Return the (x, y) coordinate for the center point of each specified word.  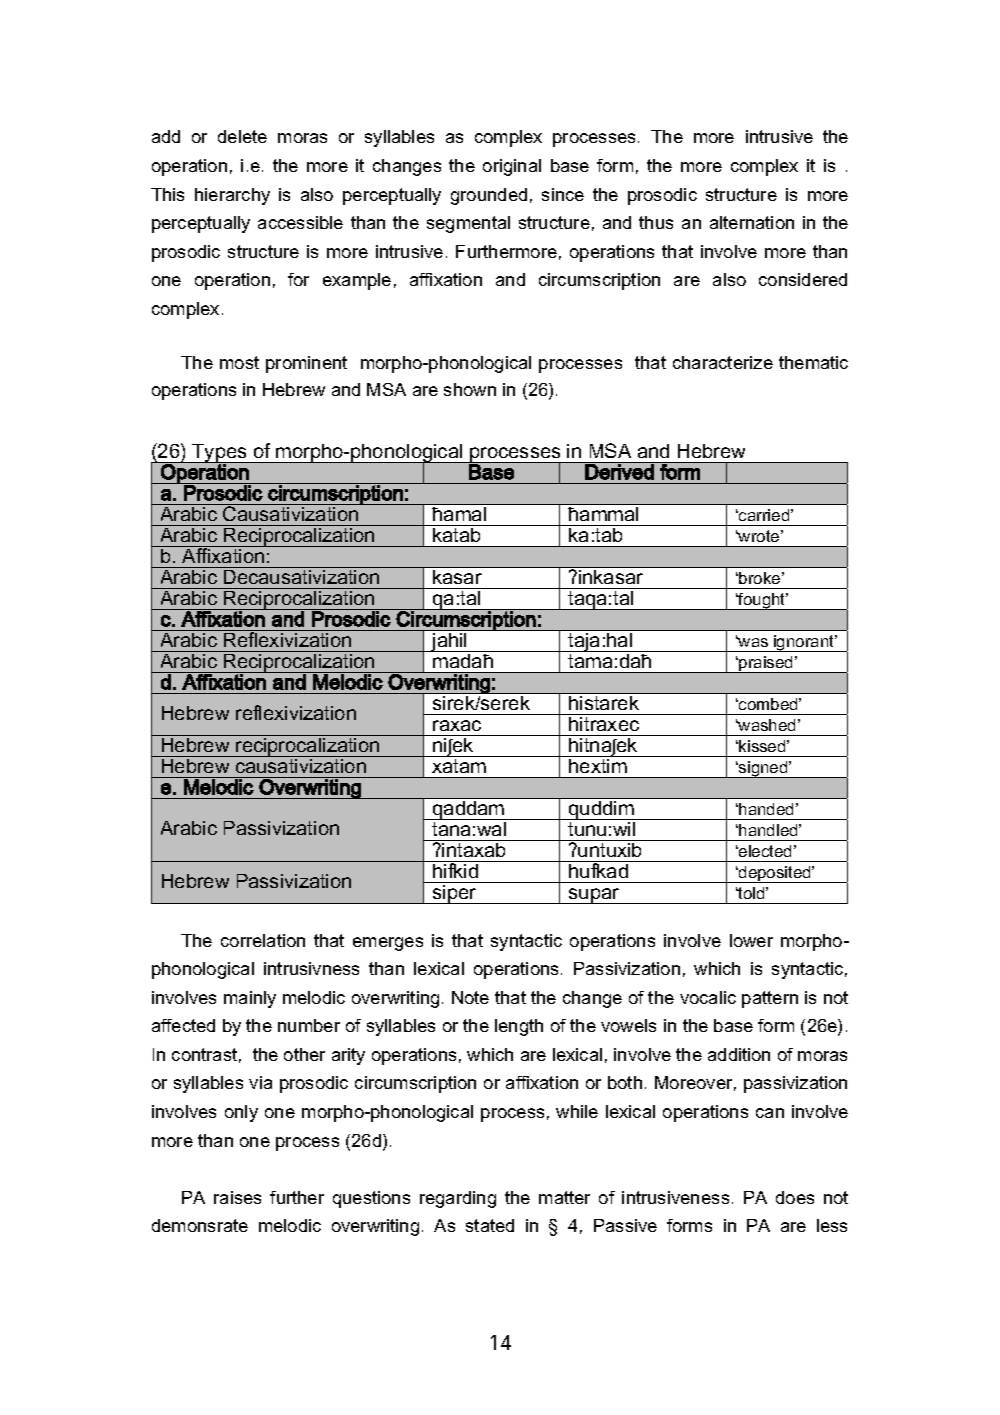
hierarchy (232, 196)
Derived (620, 471)
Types (220, 454)
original (512, 167)
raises (237, 1197)
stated (490, 1225)
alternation (752, 222)
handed (766, 809)
